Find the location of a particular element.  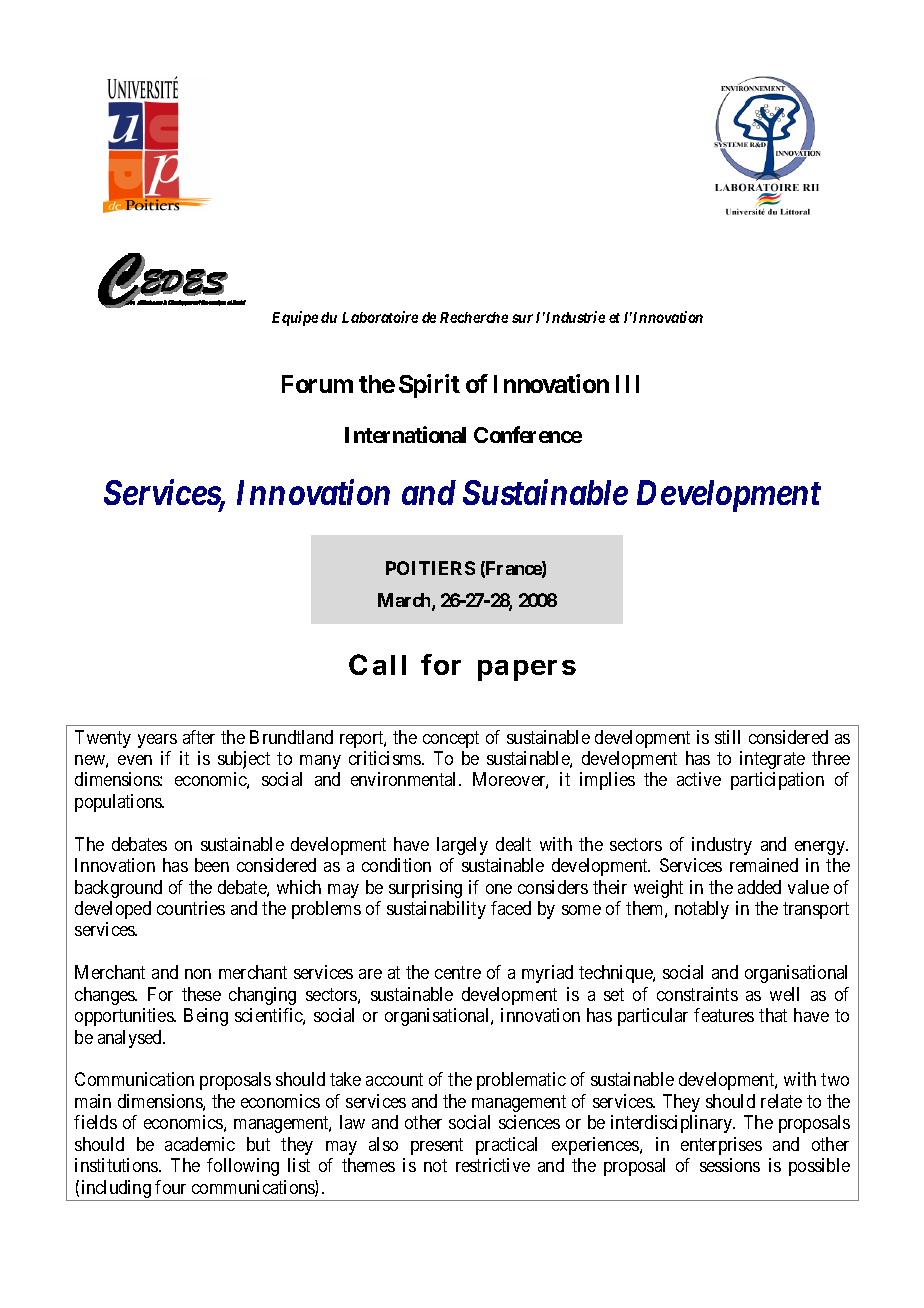

restrictive is located at coordinates (493, 1165).
